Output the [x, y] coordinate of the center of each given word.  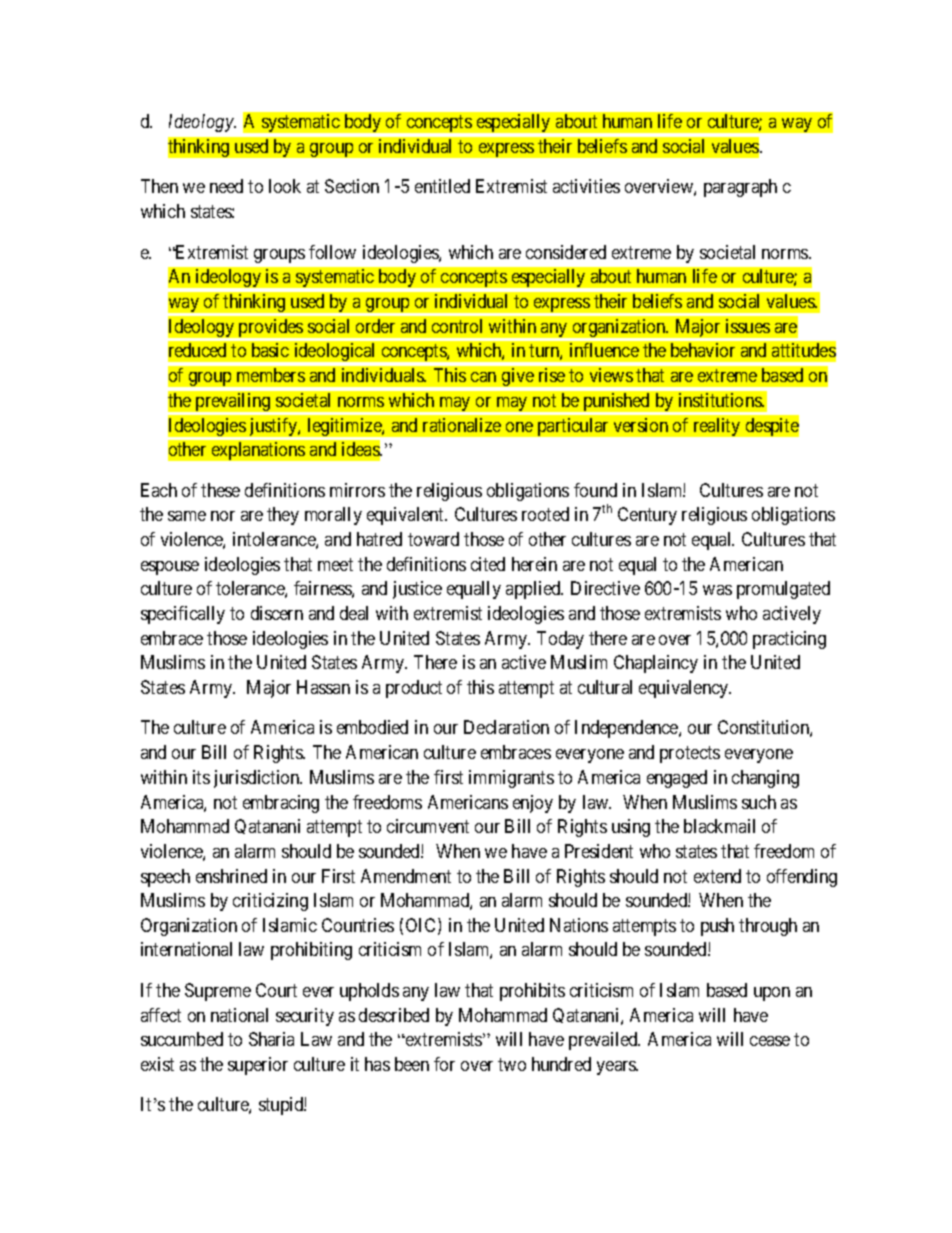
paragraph [740, 188]
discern [277, 613]
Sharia [271, 1039]
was [717, 590]
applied [534, 590]
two [512, 1064]
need [226, 186]
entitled [442, 186]
